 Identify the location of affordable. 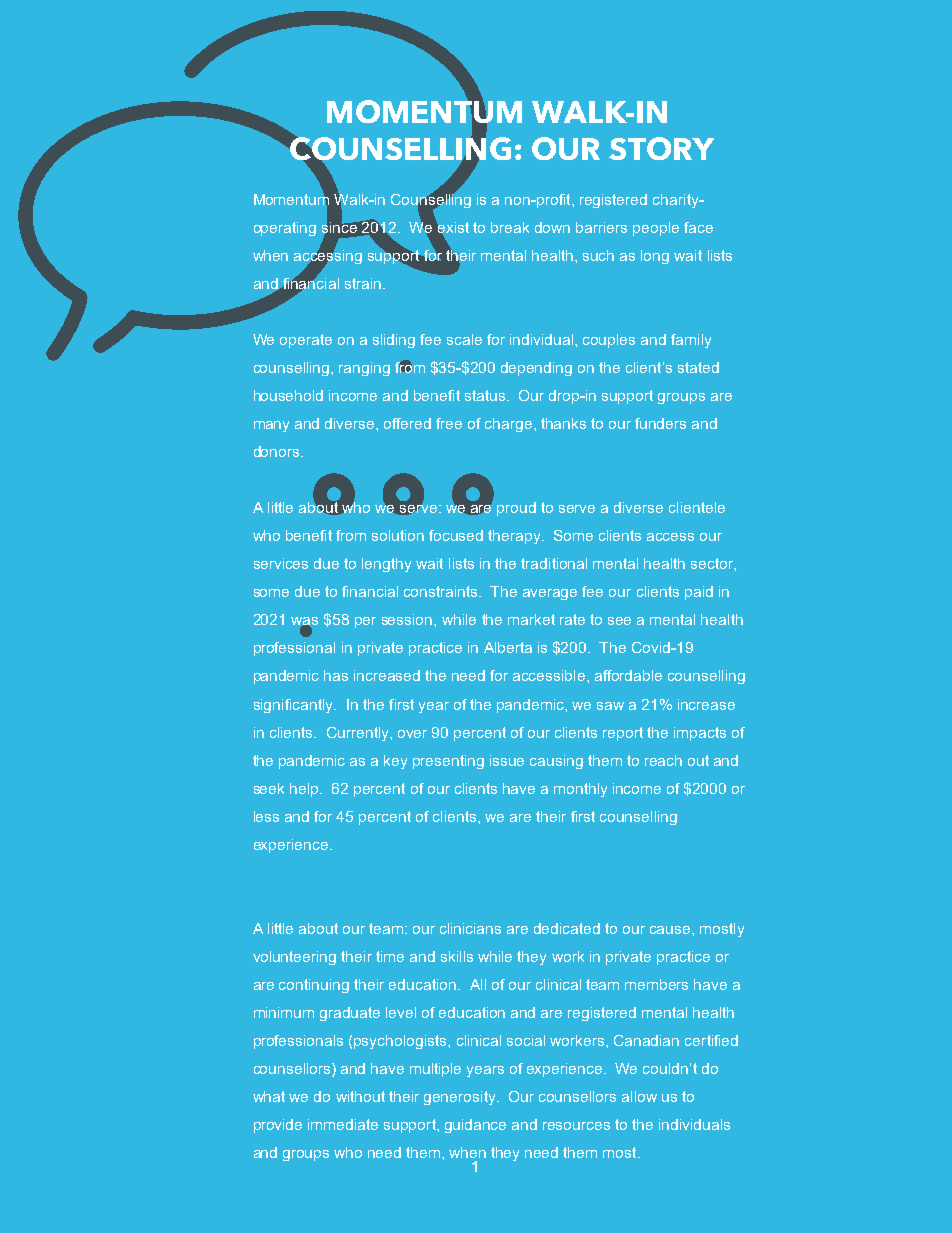
(628, 675).
